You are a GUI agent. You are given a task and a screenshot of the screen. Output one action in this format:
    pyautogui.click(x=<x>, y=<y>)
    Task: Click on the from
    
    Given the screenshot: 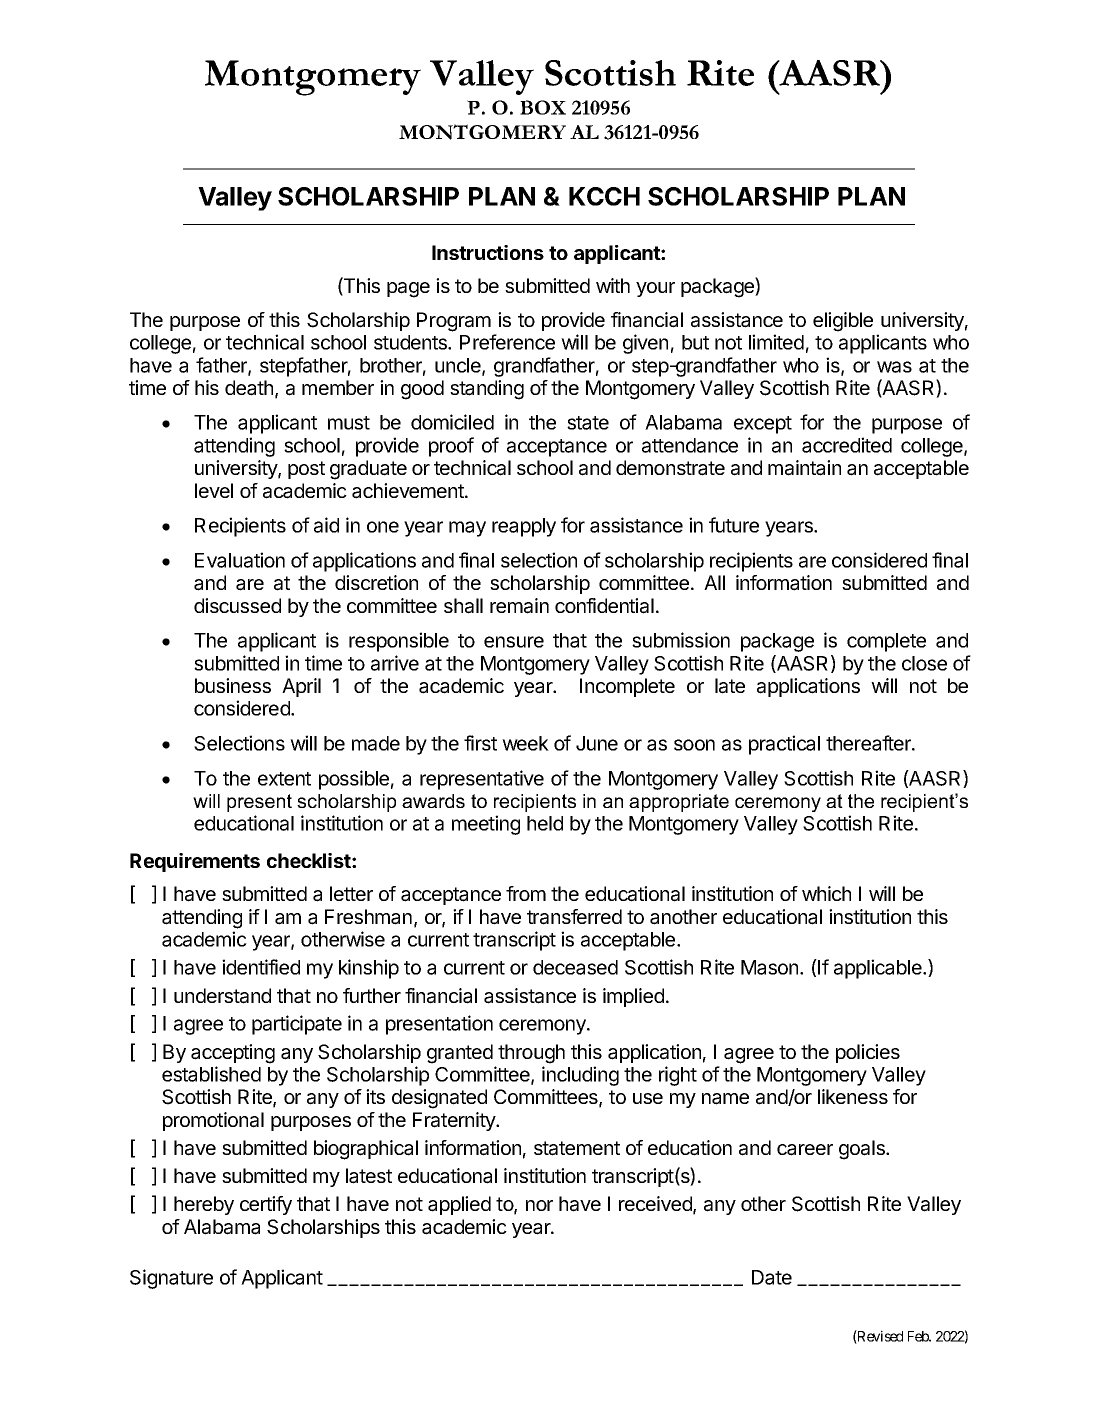 What is the action you would take?
    pyautogui.click(x=526, y=893)
